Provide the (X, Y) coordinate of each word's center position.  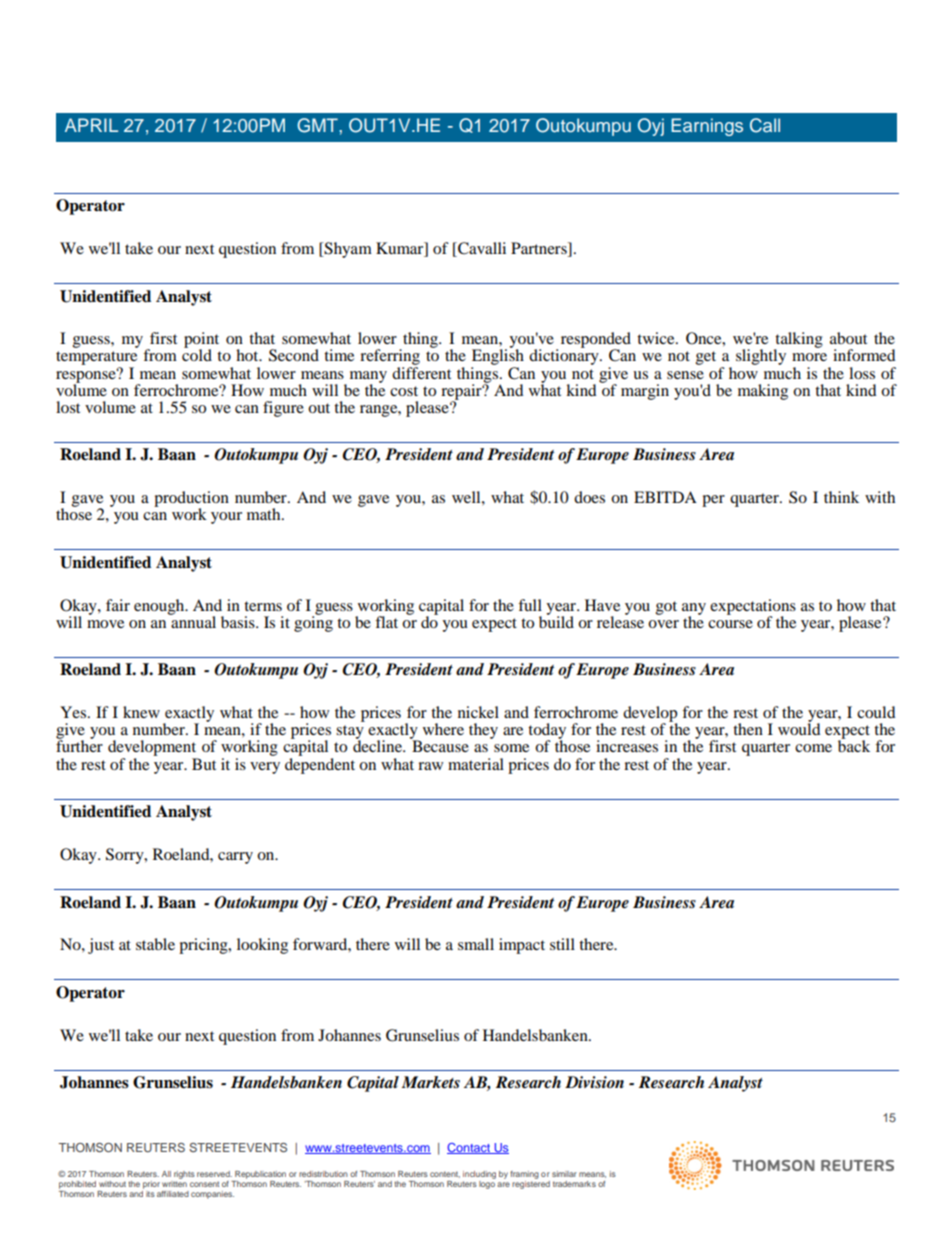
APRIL (91, 125)
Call (765, 125)
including (479, 1175)
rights (184, 1175)
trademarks (574, 1184)
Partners (540, 249)
